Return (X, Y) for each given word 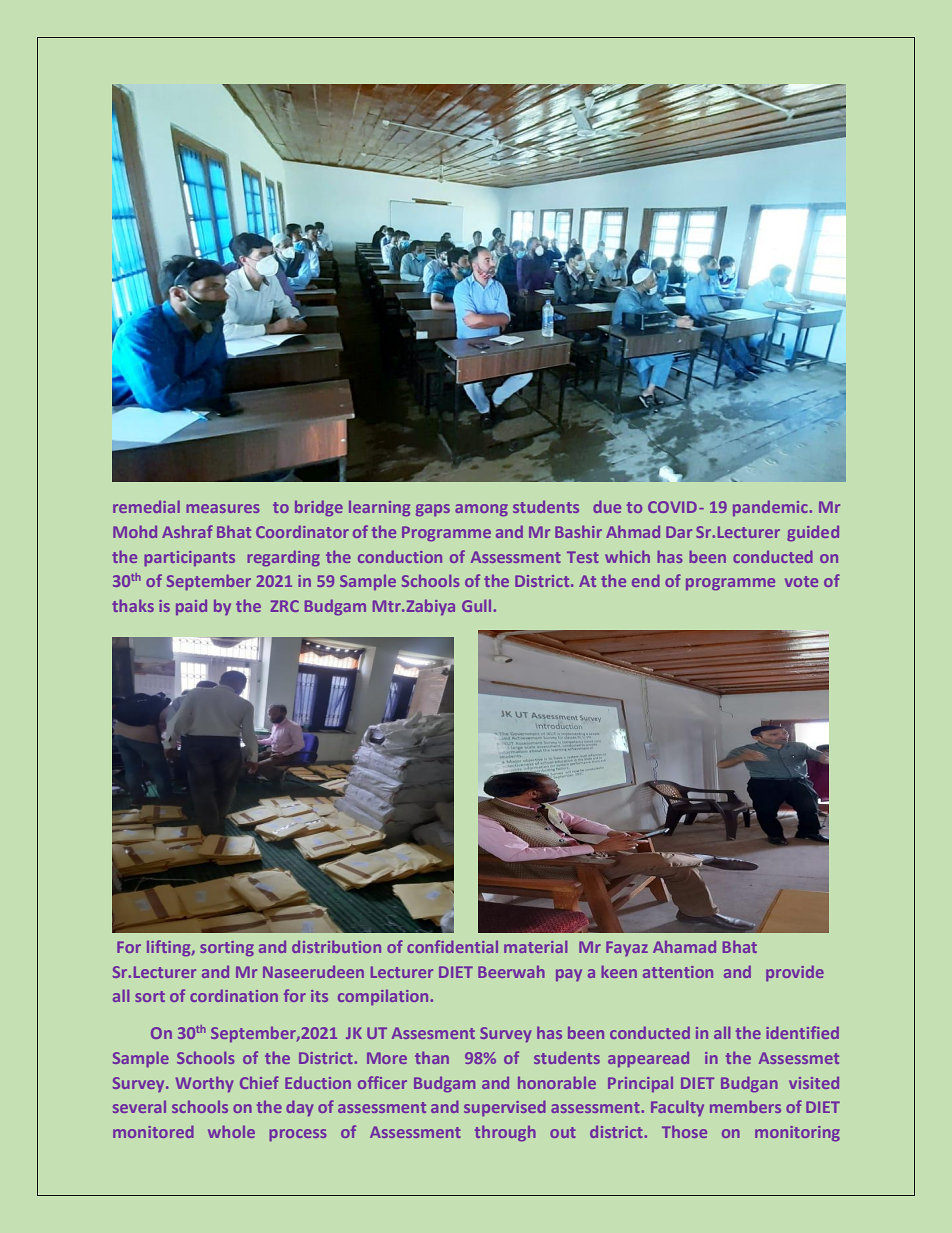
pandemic (771, 508)
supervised (505, 1108)
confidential (452, 946)
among (481, 510)
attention (678, 972)
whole (231, 1131)
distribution (336, 946)
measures (223, 508)
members (745, 1106)
